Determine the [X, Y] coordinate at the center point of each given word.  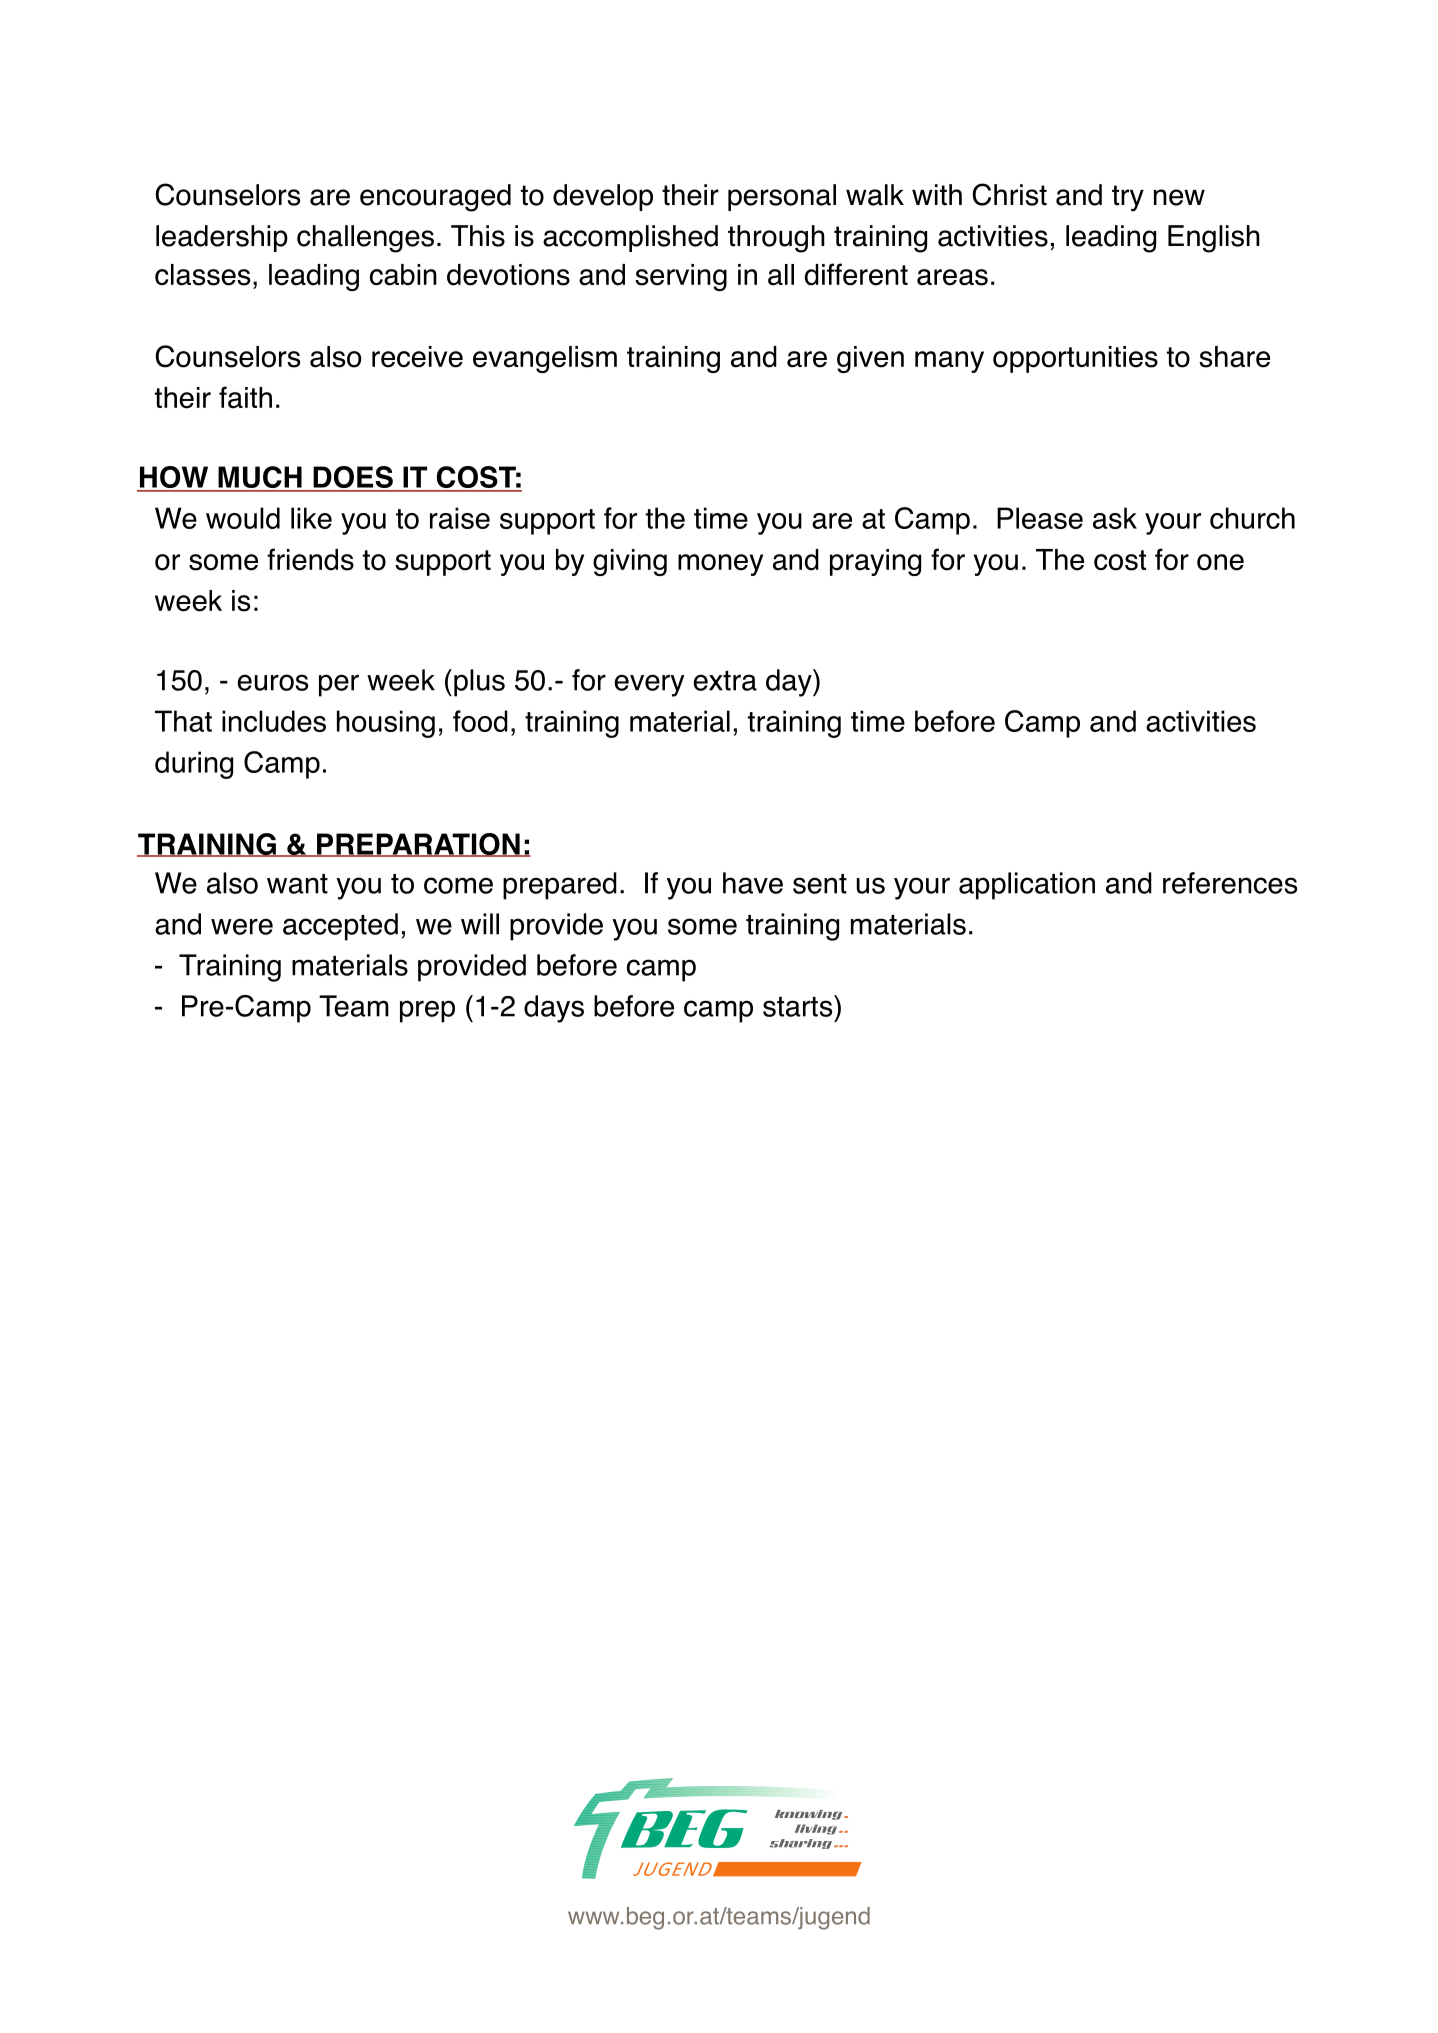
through [776, 239]
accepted [340, 927]
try [1128, 198]
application [1027, 886]
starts [799, 1006]
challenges [365, 239]
